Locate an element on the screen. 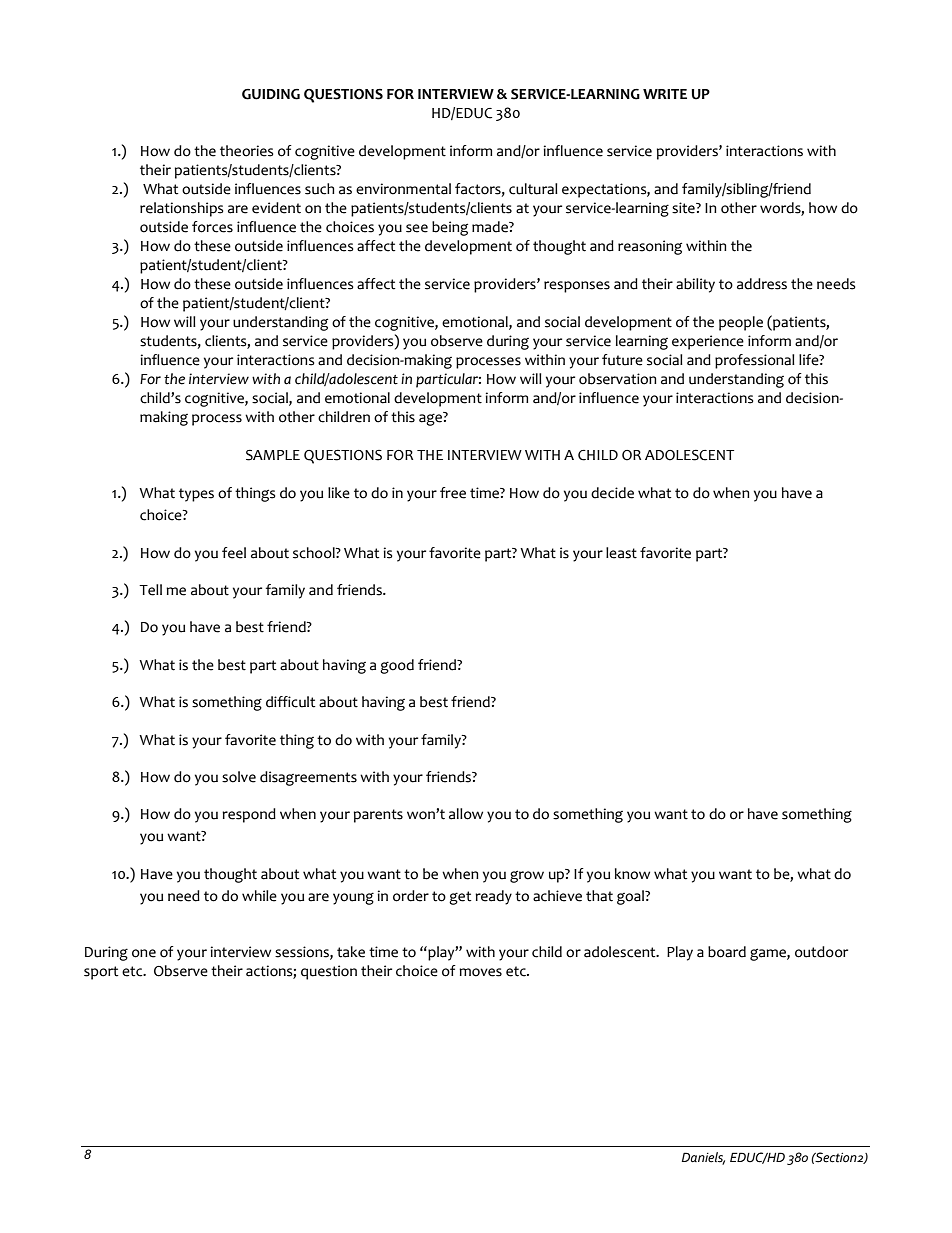 The width and height of the screenshot is (952, 1233). observation is located at coordinates (617, 379).
